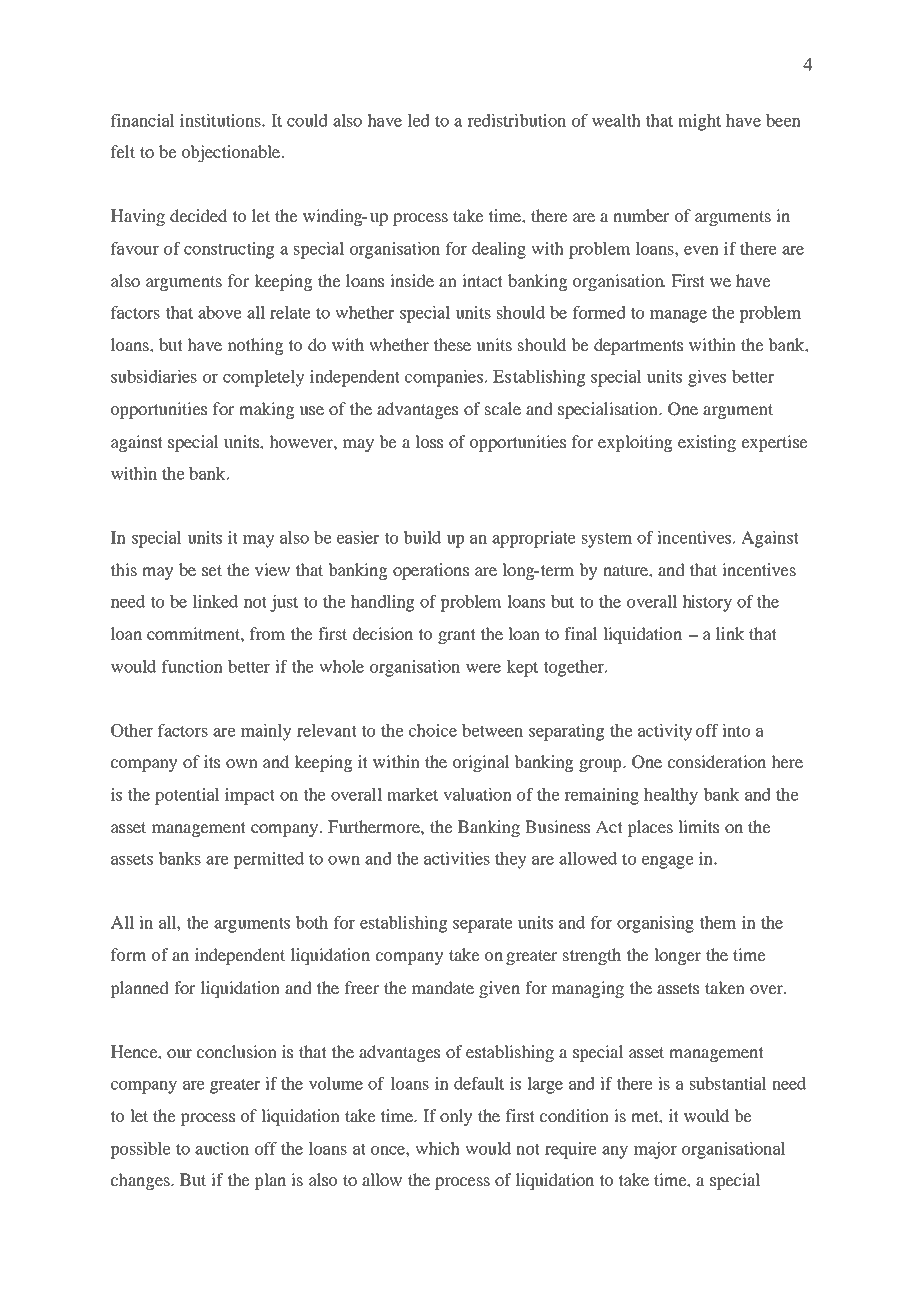 This document has height=1307, width=924. Describe the element at coordinates (698, 826) in the document. I see `limits` at that location.
